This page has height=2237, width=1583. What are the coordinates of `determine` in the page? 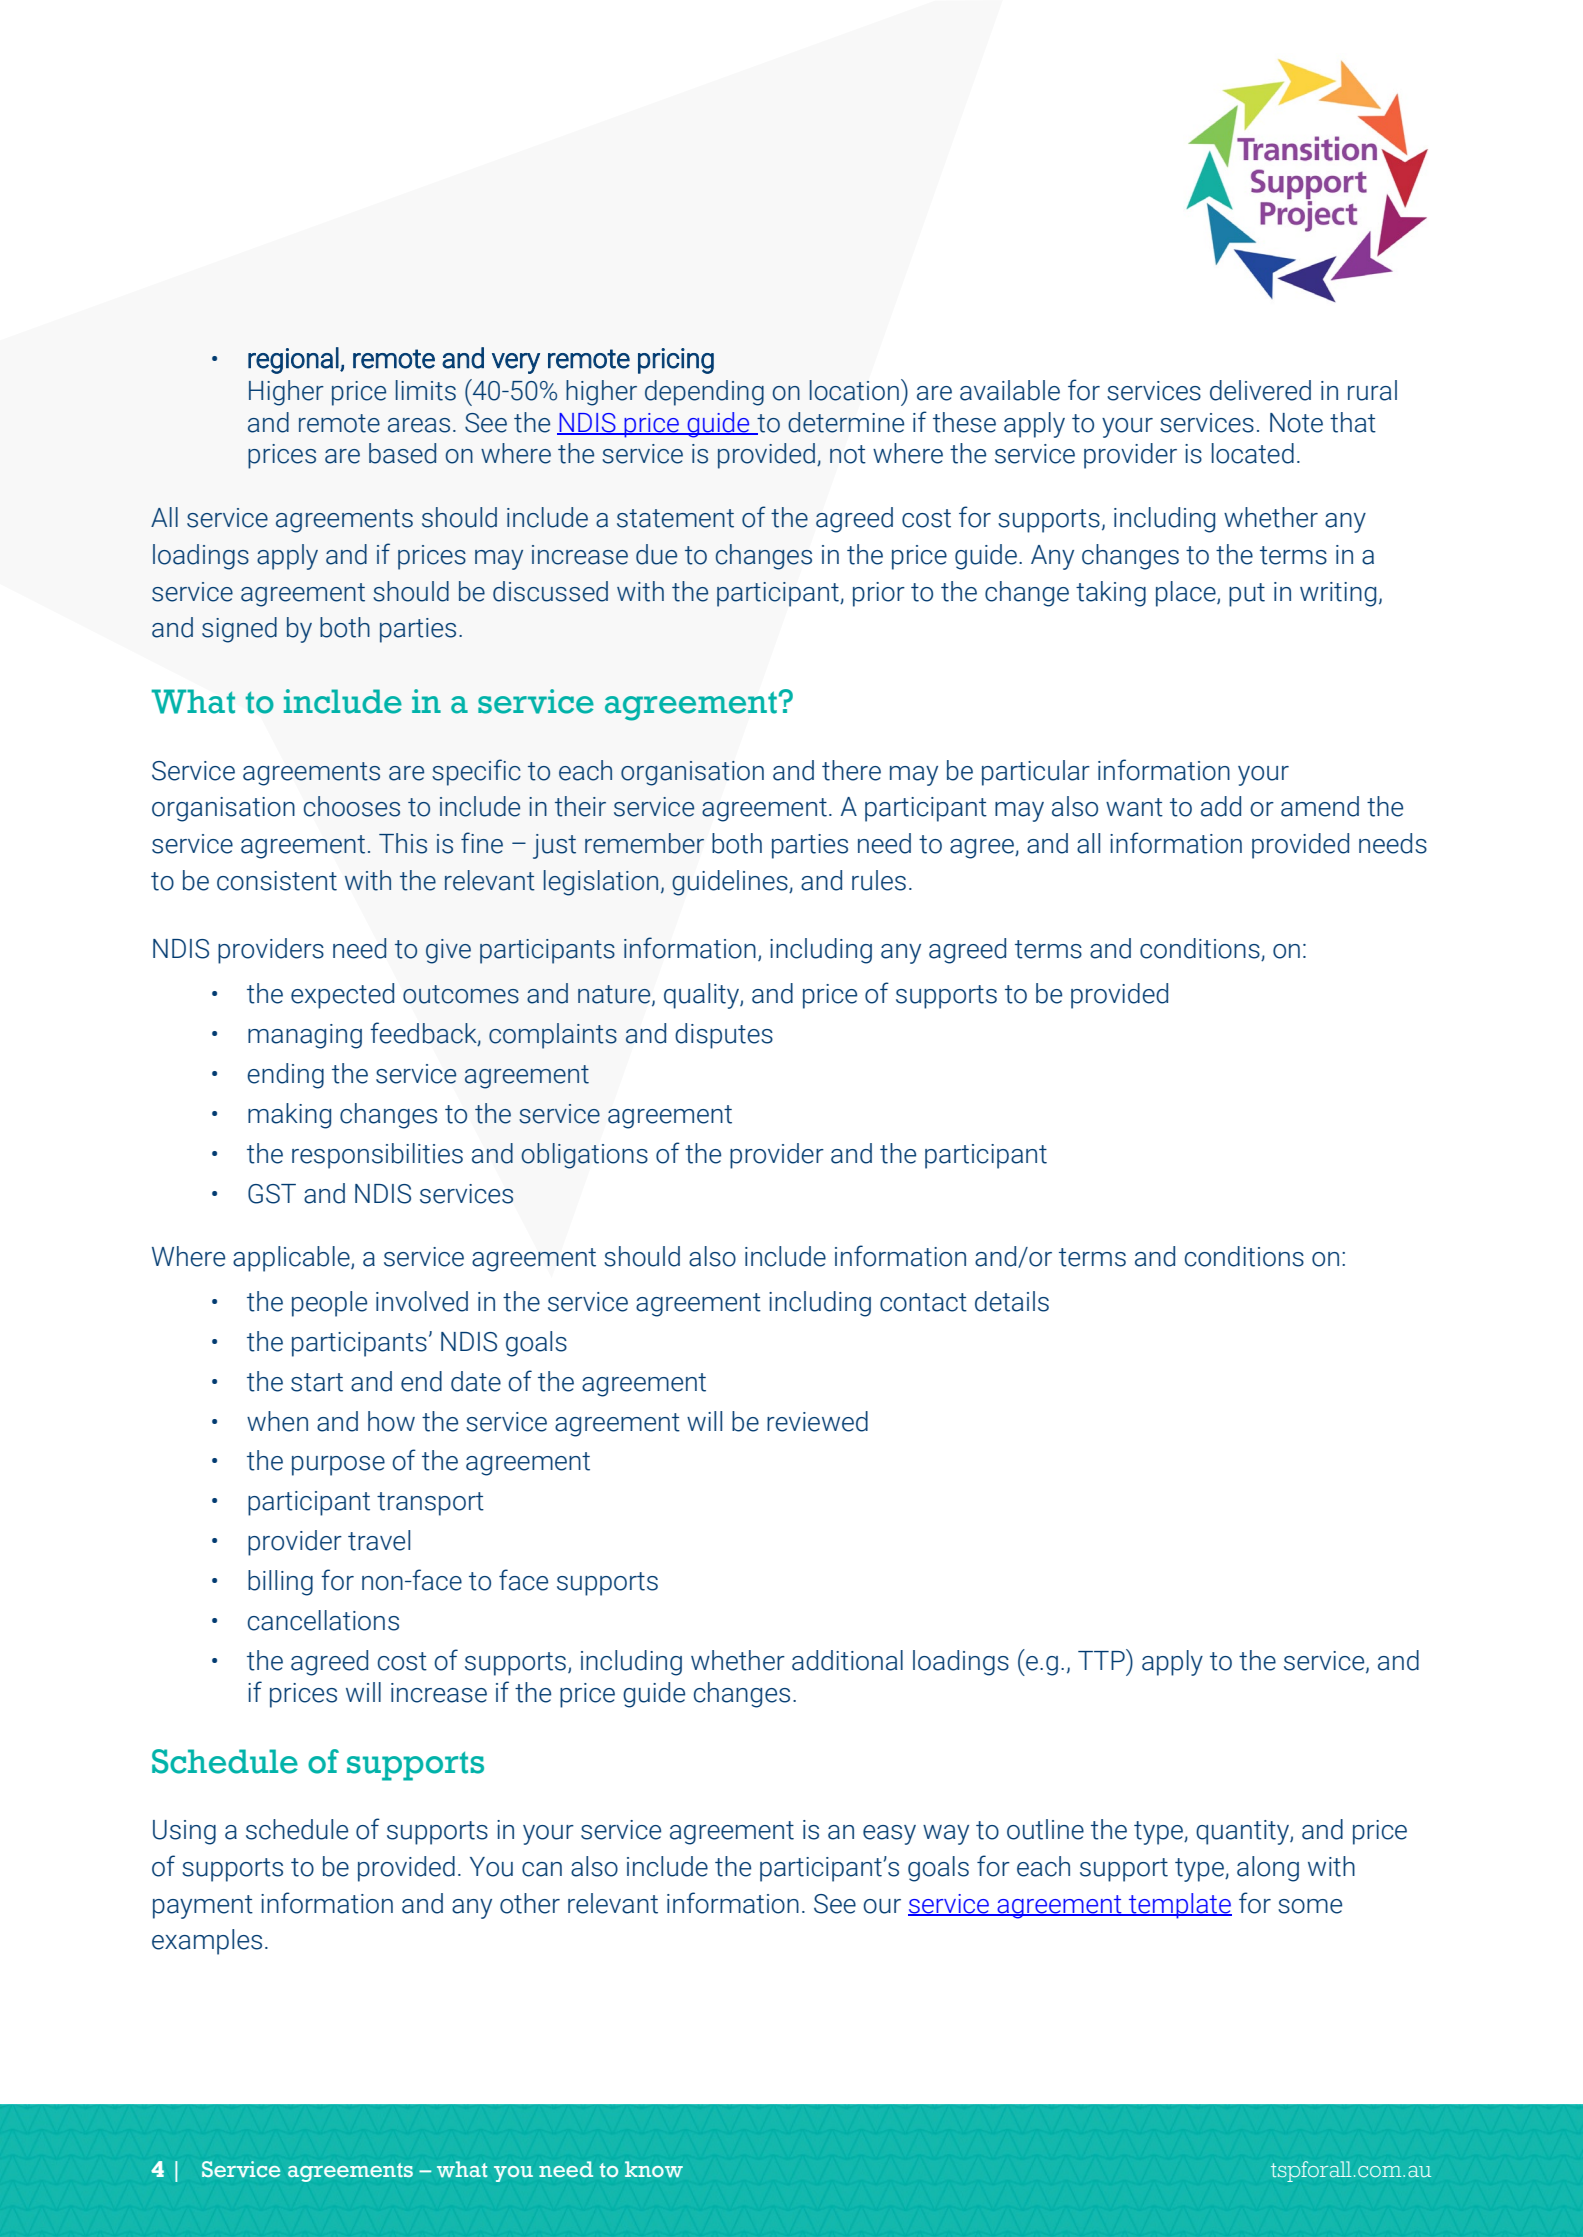 It's located at (846, 422).
